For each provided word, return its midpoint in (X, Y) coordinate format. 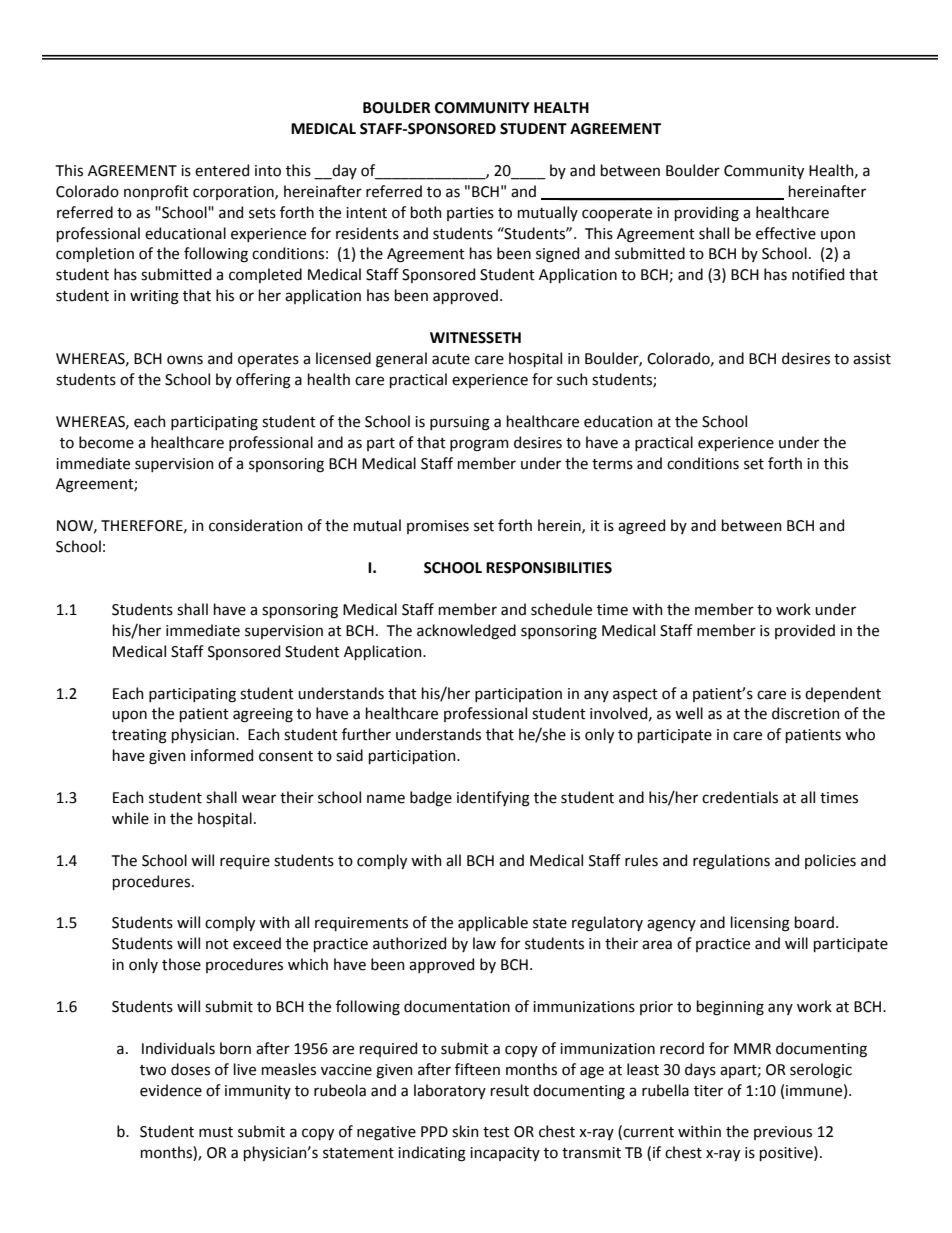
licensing (760, 924)
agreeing (263, 715)
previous (783, 1133)
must (216, 1132)
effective (786, 233)
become (106, 442)
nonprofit (156, 192)
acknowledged (466, 632)
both (426, 212)
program (479, 445)
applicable (493, 923)
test (496, 1132)
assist (872, 359)
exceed (257, 943)
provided (805, 631)
